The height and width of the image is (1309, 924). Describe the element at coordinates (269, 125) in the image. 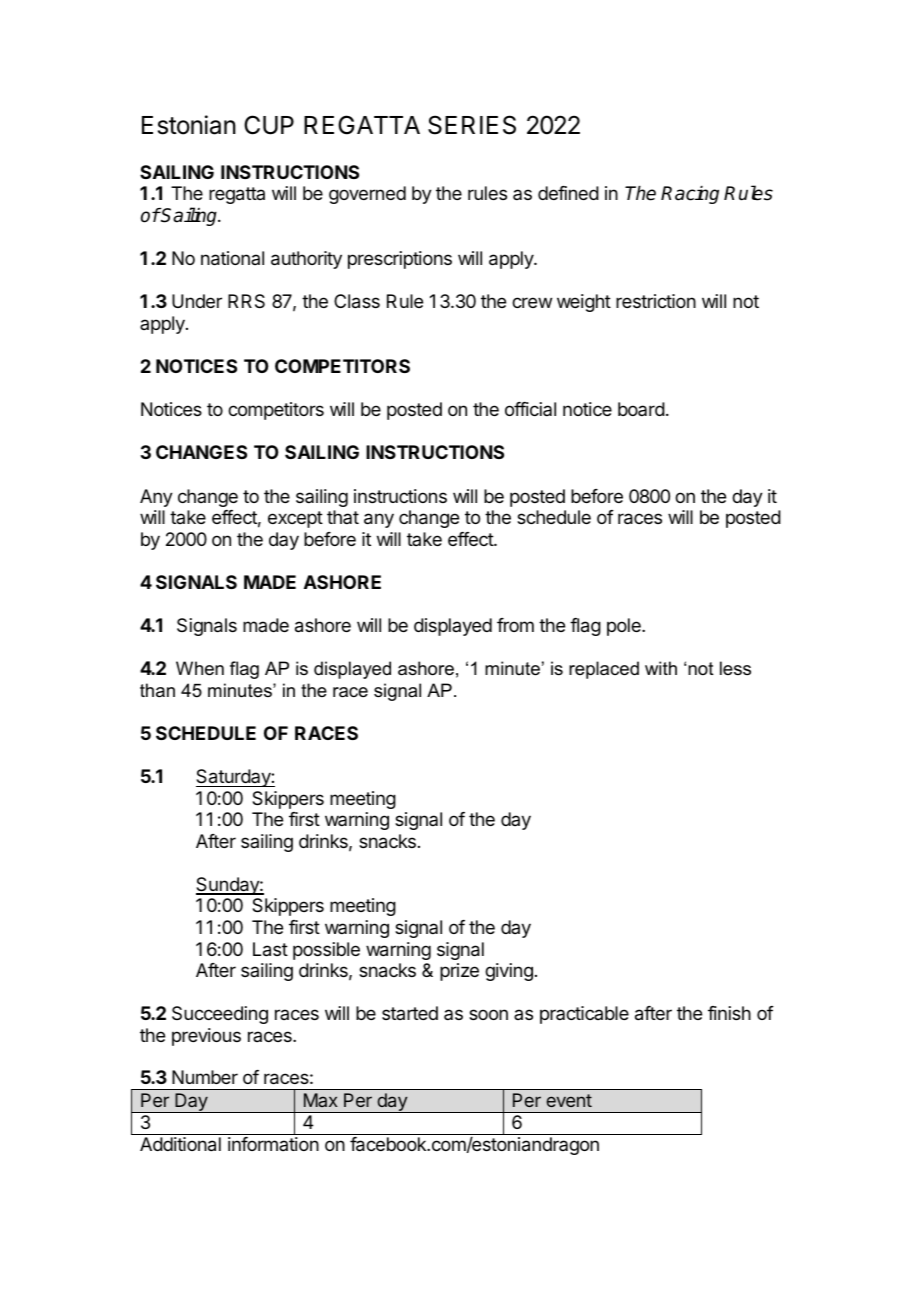

I see `CUP` at that location.
